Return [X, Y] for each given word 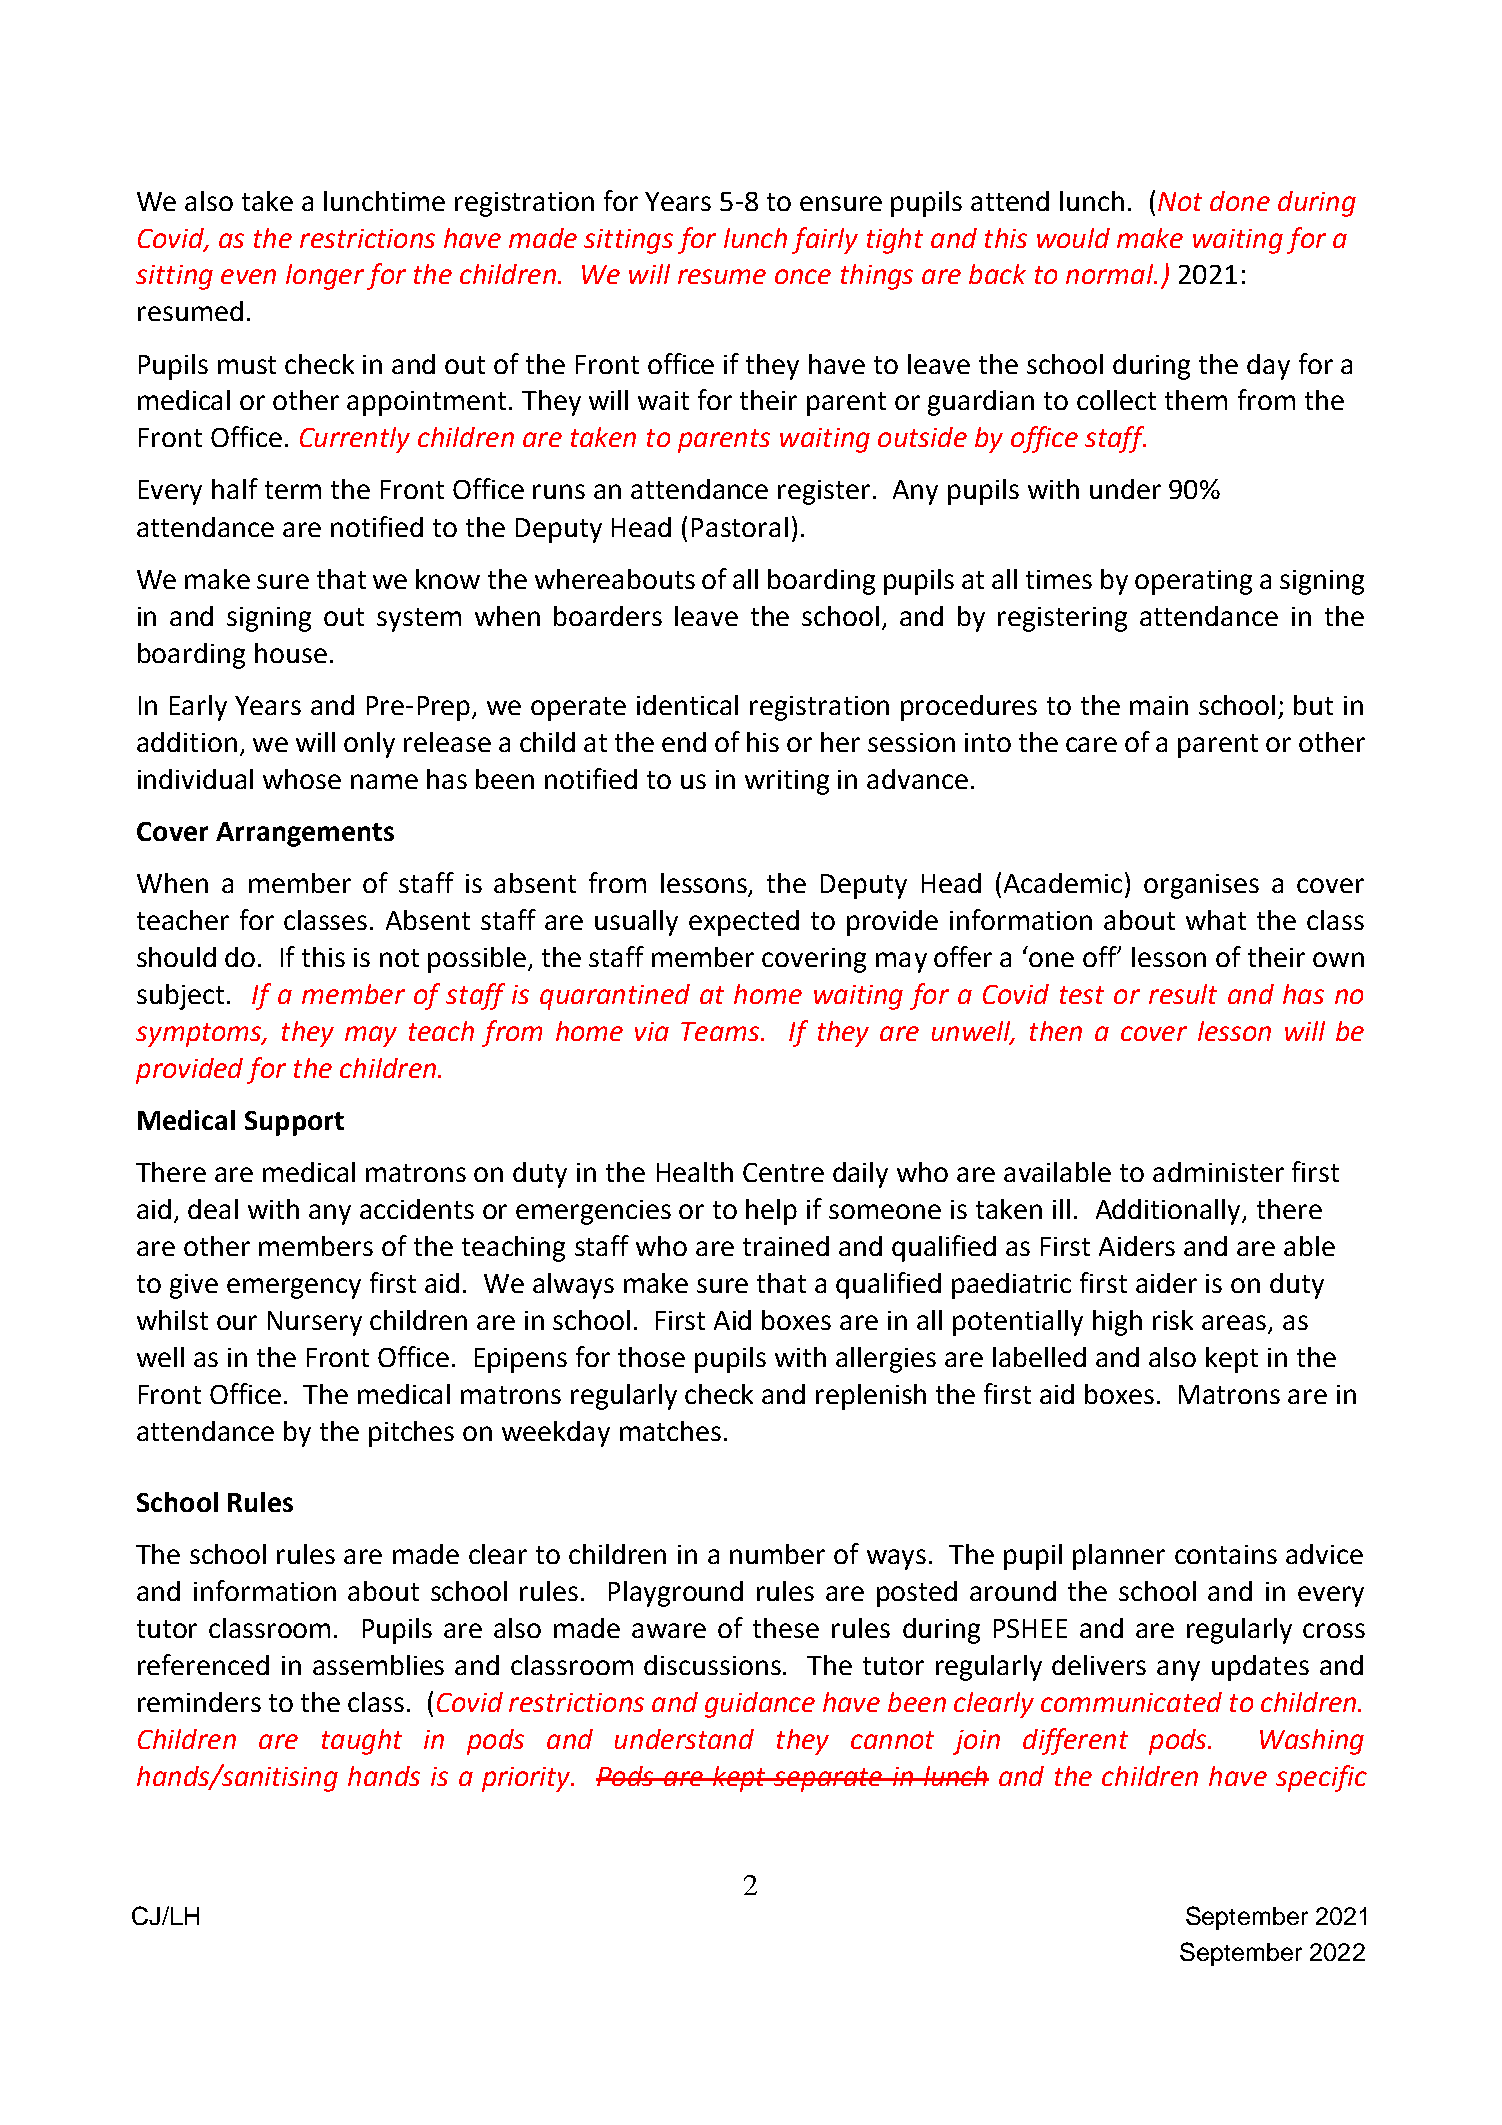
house [291, 653]
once [803, 276]
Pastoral [740, 527]
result [1183, 994]
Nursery [315, 1323]
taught [362, 1742]
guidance [760, 1705]
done [1240, 201]
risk [1173, 1320]
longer [325, 277]
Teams [721, 1031]
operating [1193, 582]
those [651, 1357]
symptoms [200, 1035]
